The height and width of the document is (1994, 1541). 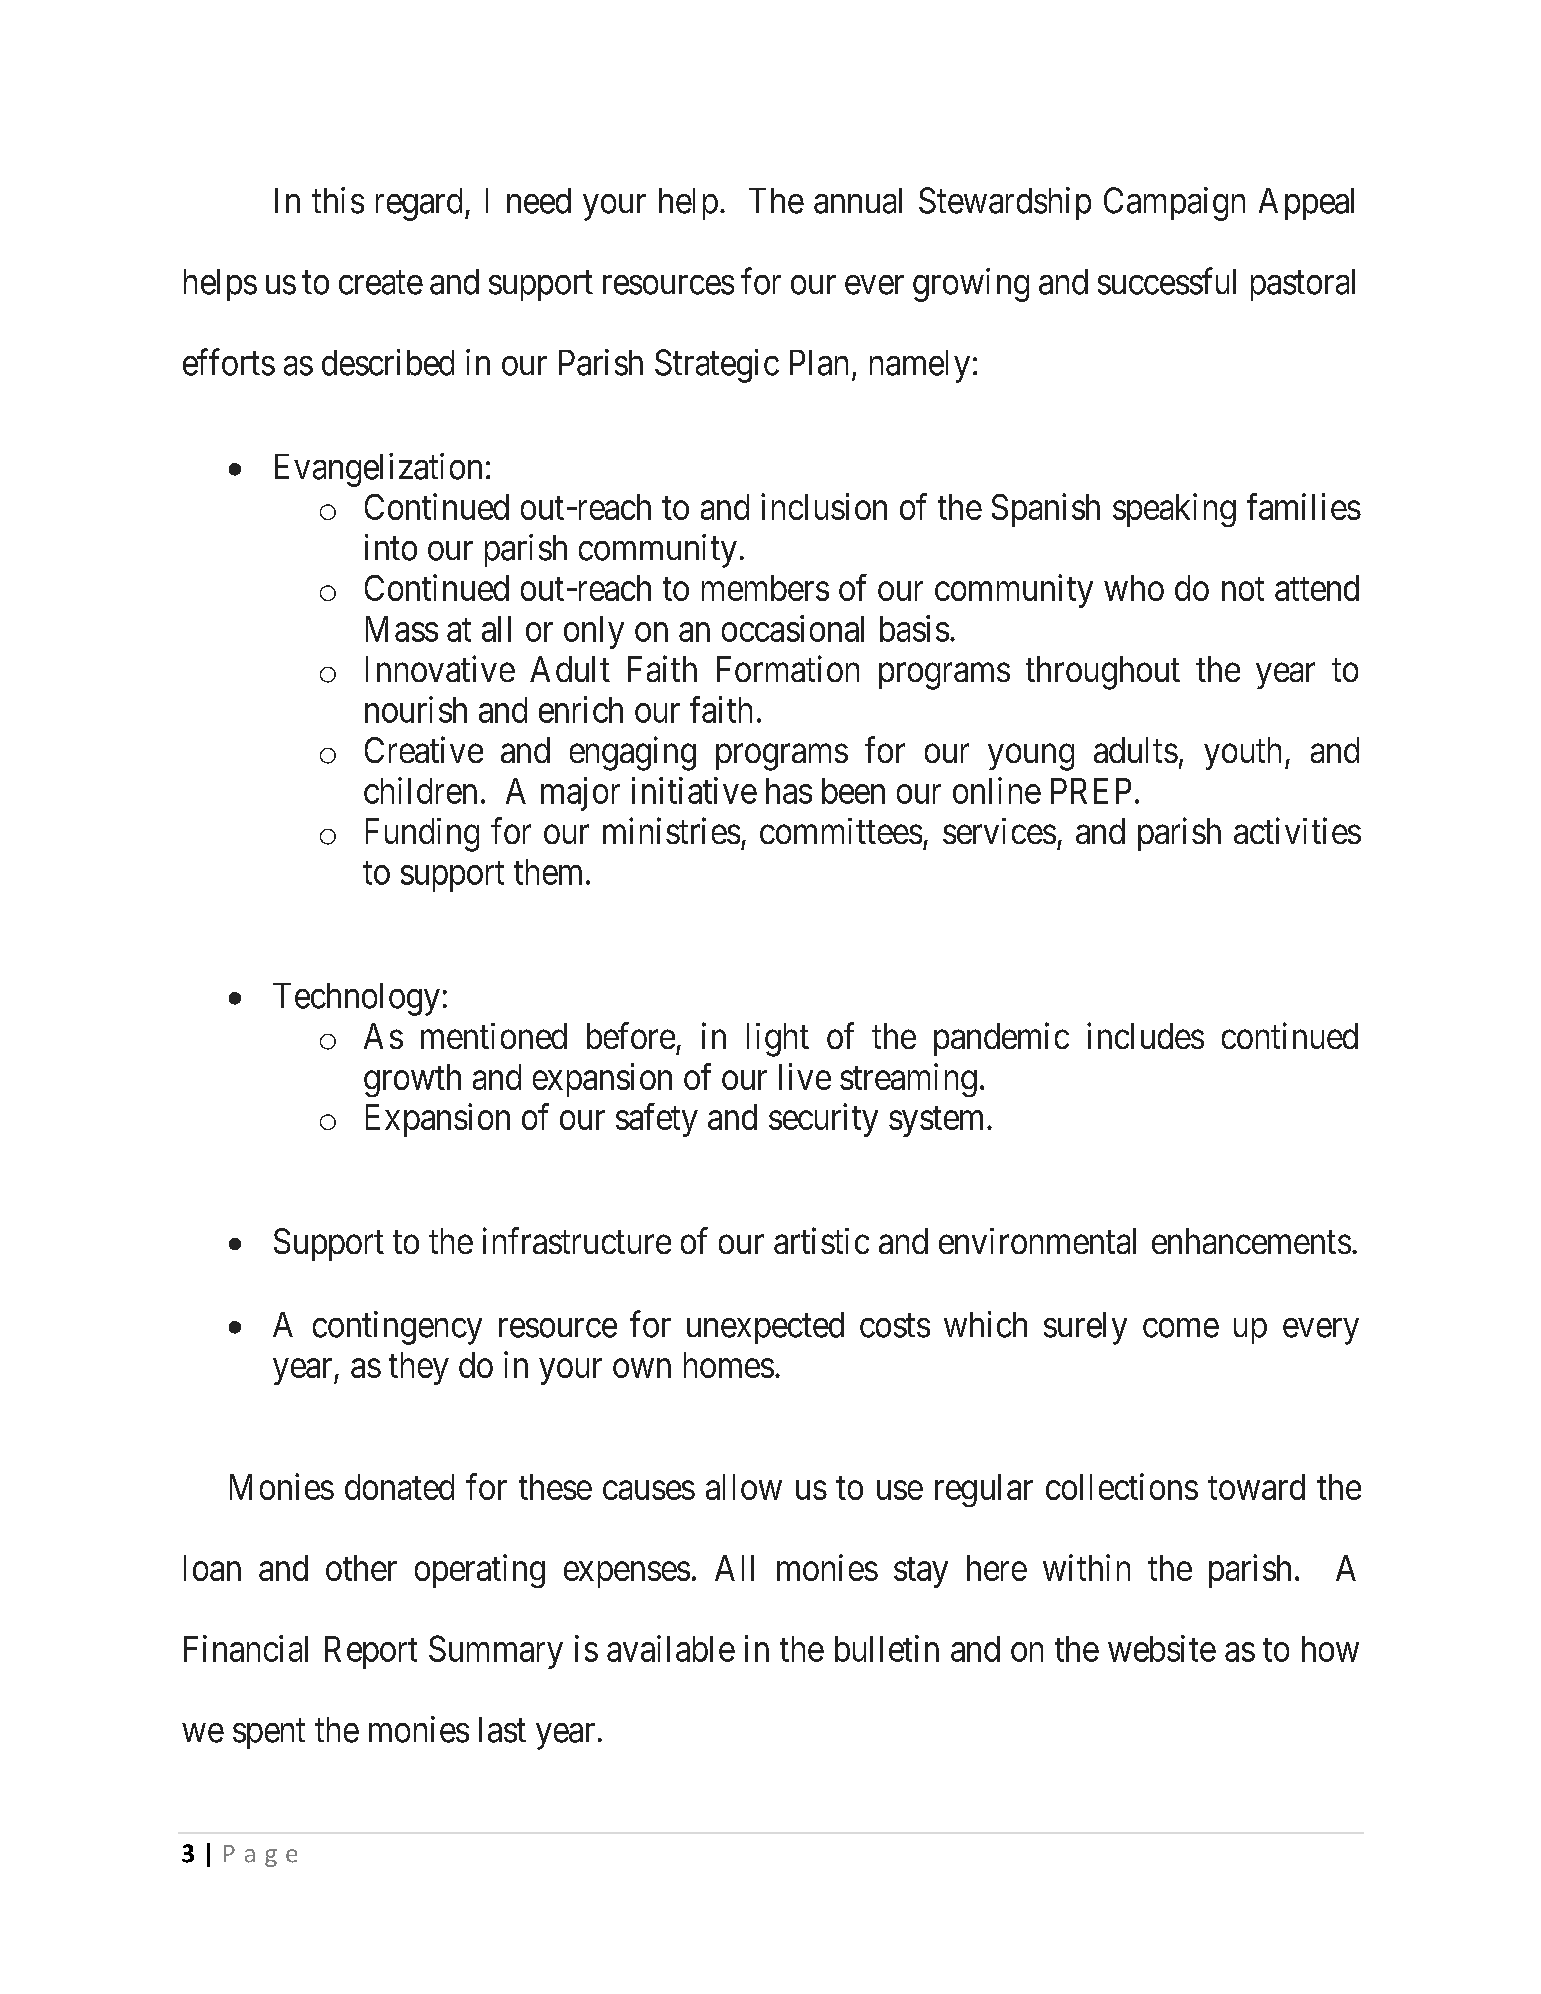 I want to click on annual, so click(x=858, y=201).
